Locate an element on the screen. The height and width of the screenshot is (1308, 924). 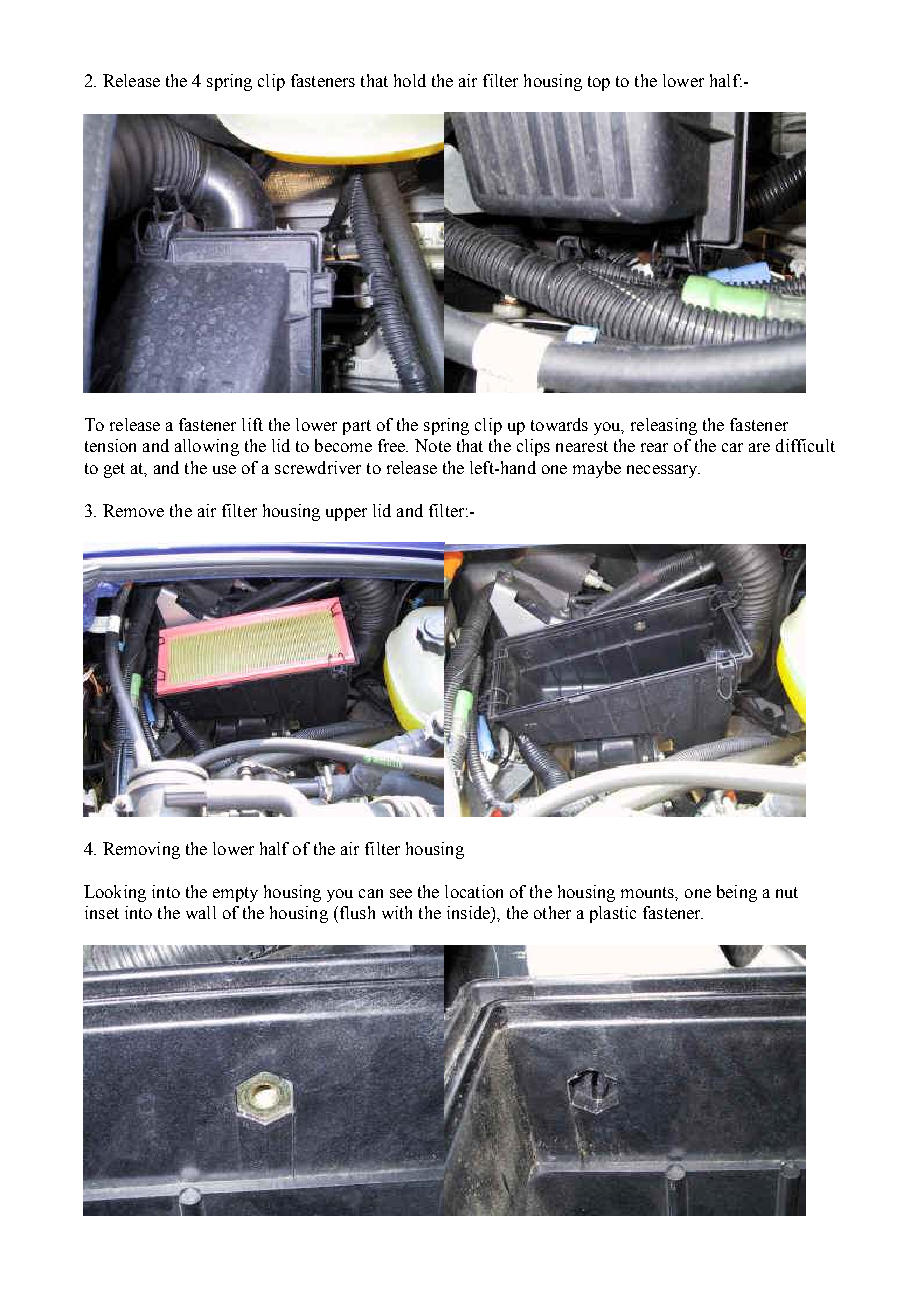
wall is located at coordinates (201, 912).
